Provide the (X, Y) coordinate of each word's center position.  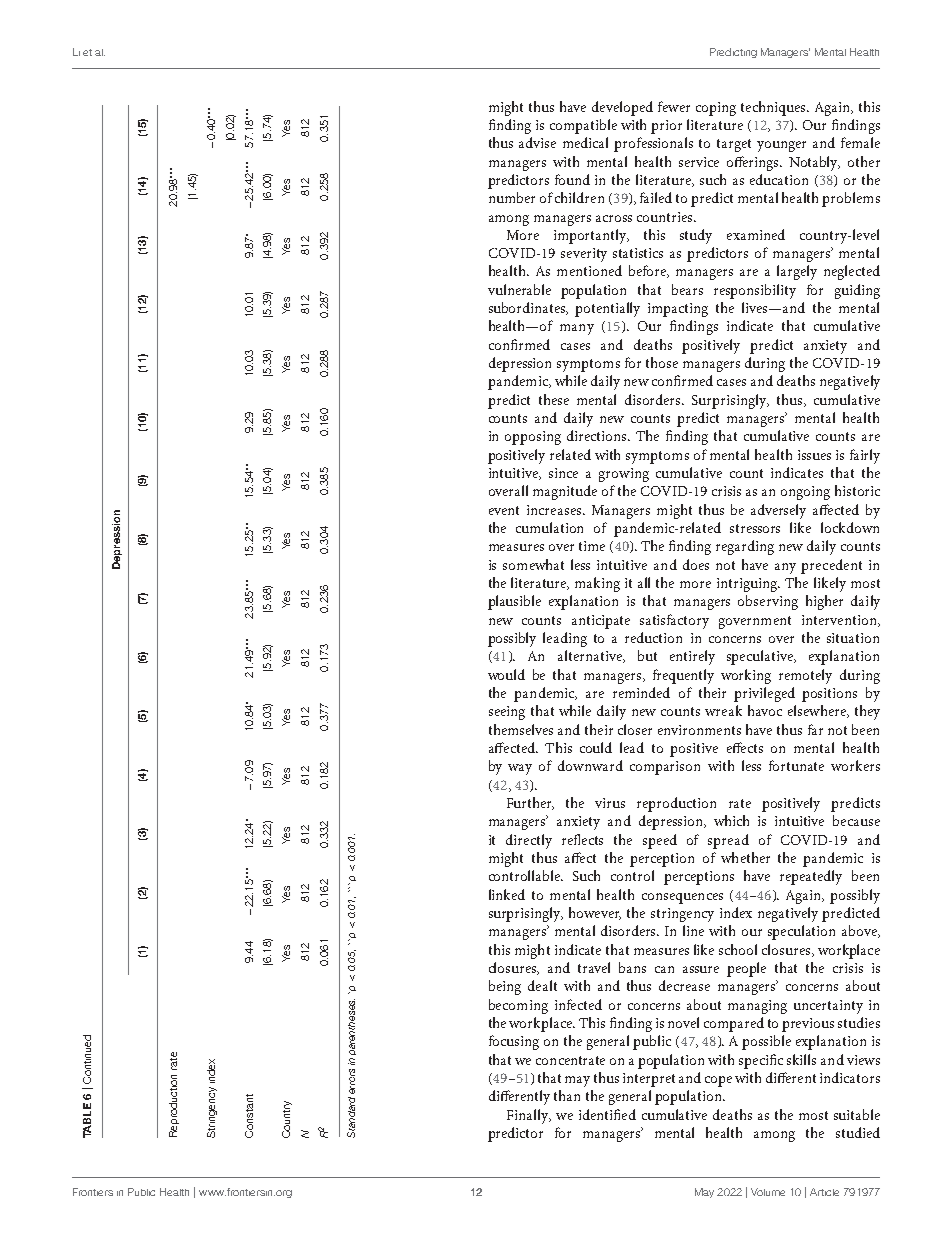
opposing (533, 438)
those (662, 362)
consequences (682, 898)
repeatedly (811, 877)
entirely (692, 657)
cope (718, 1081)
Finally (529, 1116)
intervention (840, 621)
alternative (591, 656)
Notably (814, 163)
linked (507, 894)
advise (537, 142)
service (699, 162)
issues (814, 455)
